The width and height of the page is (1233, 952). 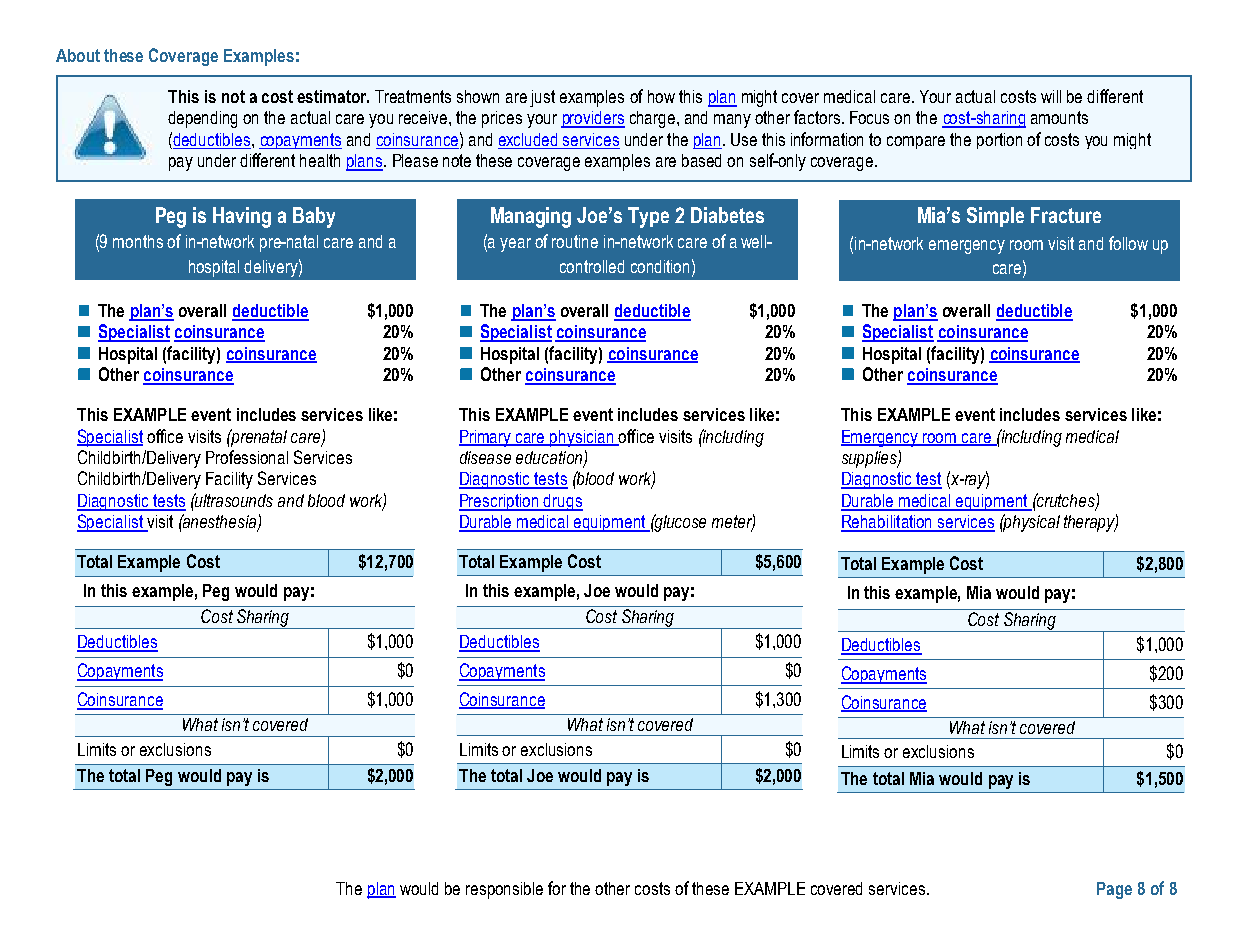 I want to click on Professional, so click(x=247, y=457).
